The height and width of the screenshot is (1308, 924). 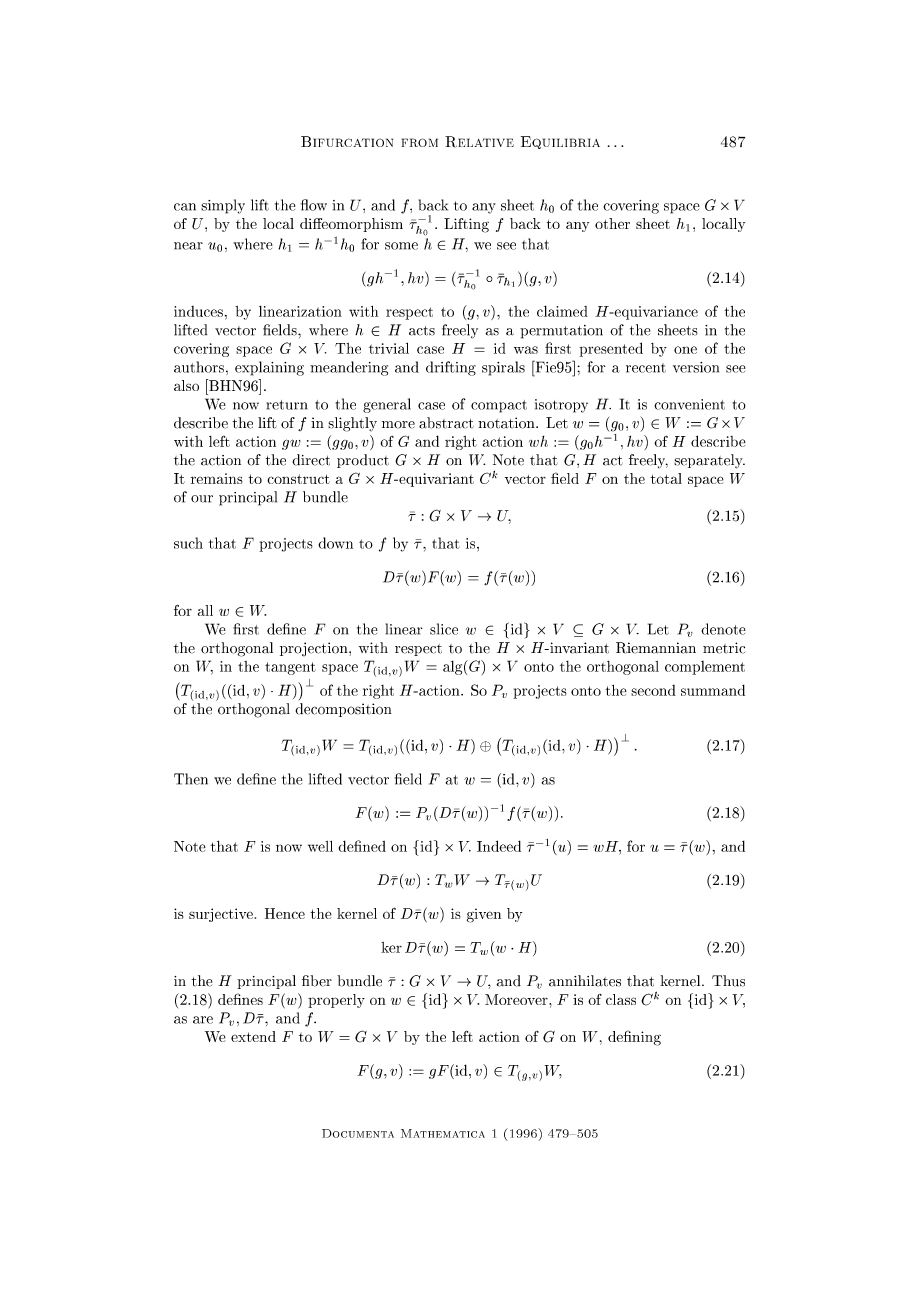 What do you see at coordinates (479, 142) in the screenshot?
I see `Relative` at bounding box center [479, 142].
